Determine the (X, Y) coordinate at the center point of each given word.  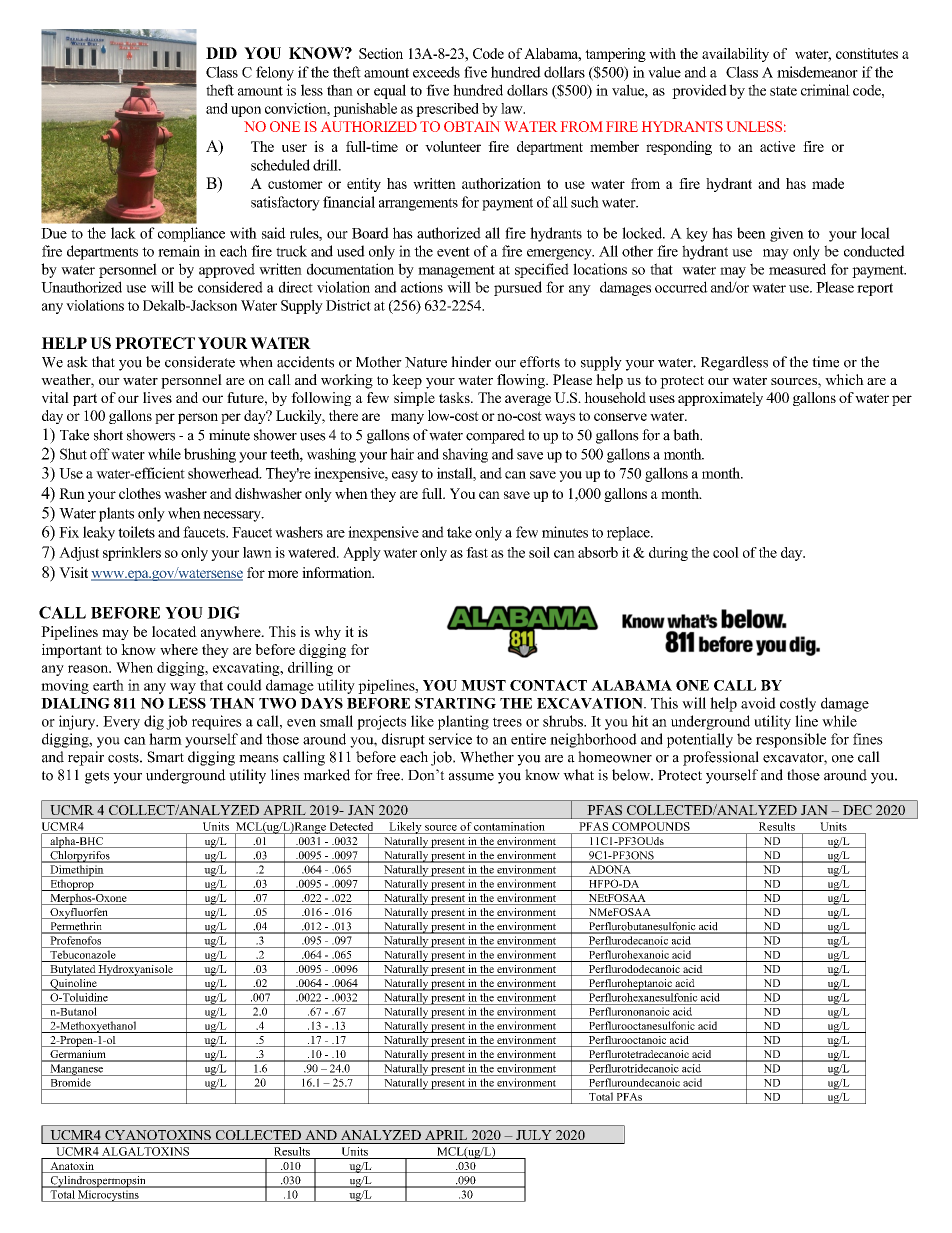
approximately (720, 399)
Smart (165, 757)
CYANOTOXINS (158, 1135)
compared (495, 436)
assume (471, 777)
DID (221, 53)
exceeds (436, 72)
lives (157, 397)
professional (721, 758)
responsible (791, 740)
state (783, 91)
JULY (534, 1135)
